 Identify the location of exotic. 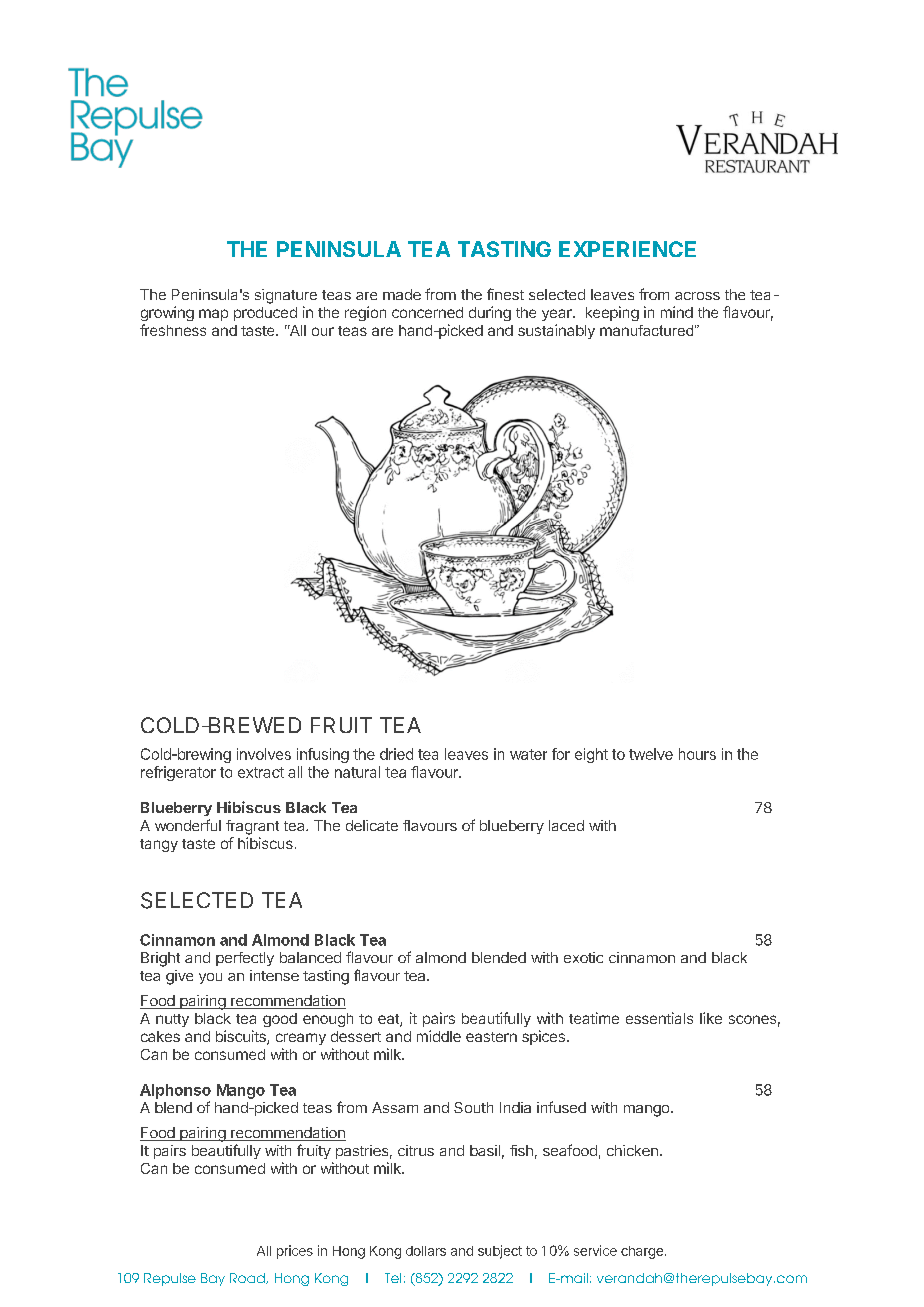
(583, 957).
